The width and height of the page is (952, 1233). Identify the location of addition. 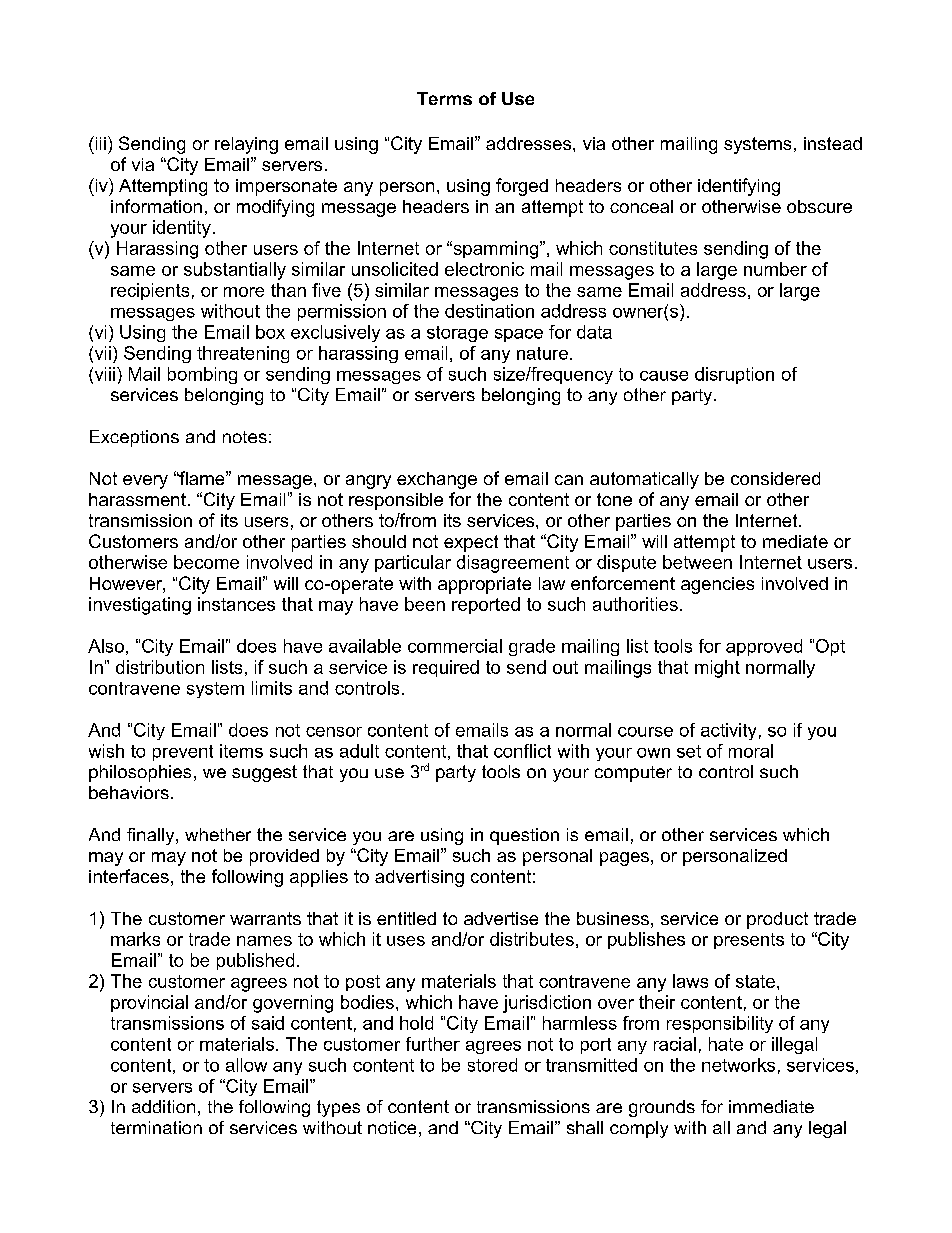
(163, 1106).
